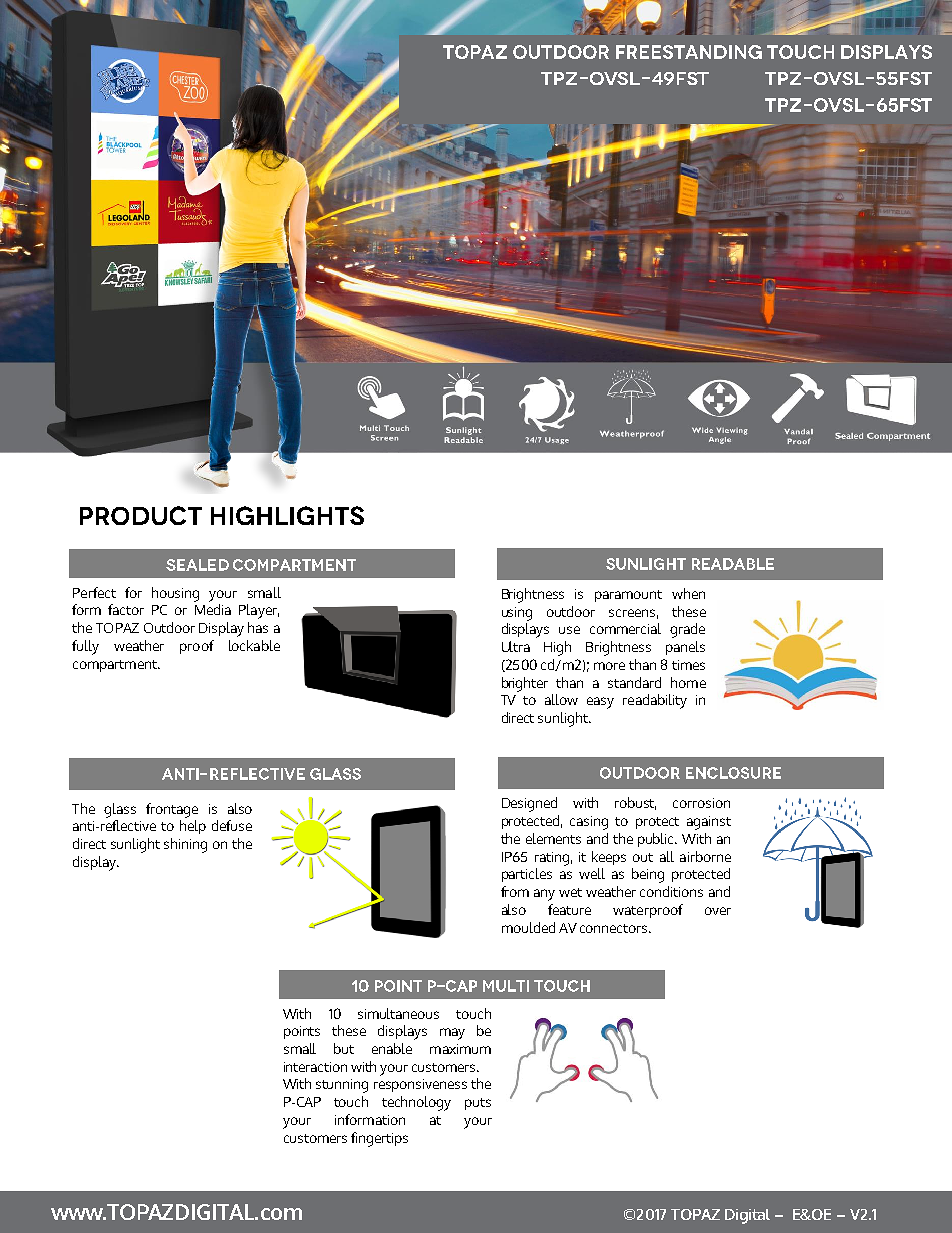 The width and height of the screenshot is (952, 1233). Describe the element at coordinates (628, 596) in the screenshot. I see `paramount` at that location.
